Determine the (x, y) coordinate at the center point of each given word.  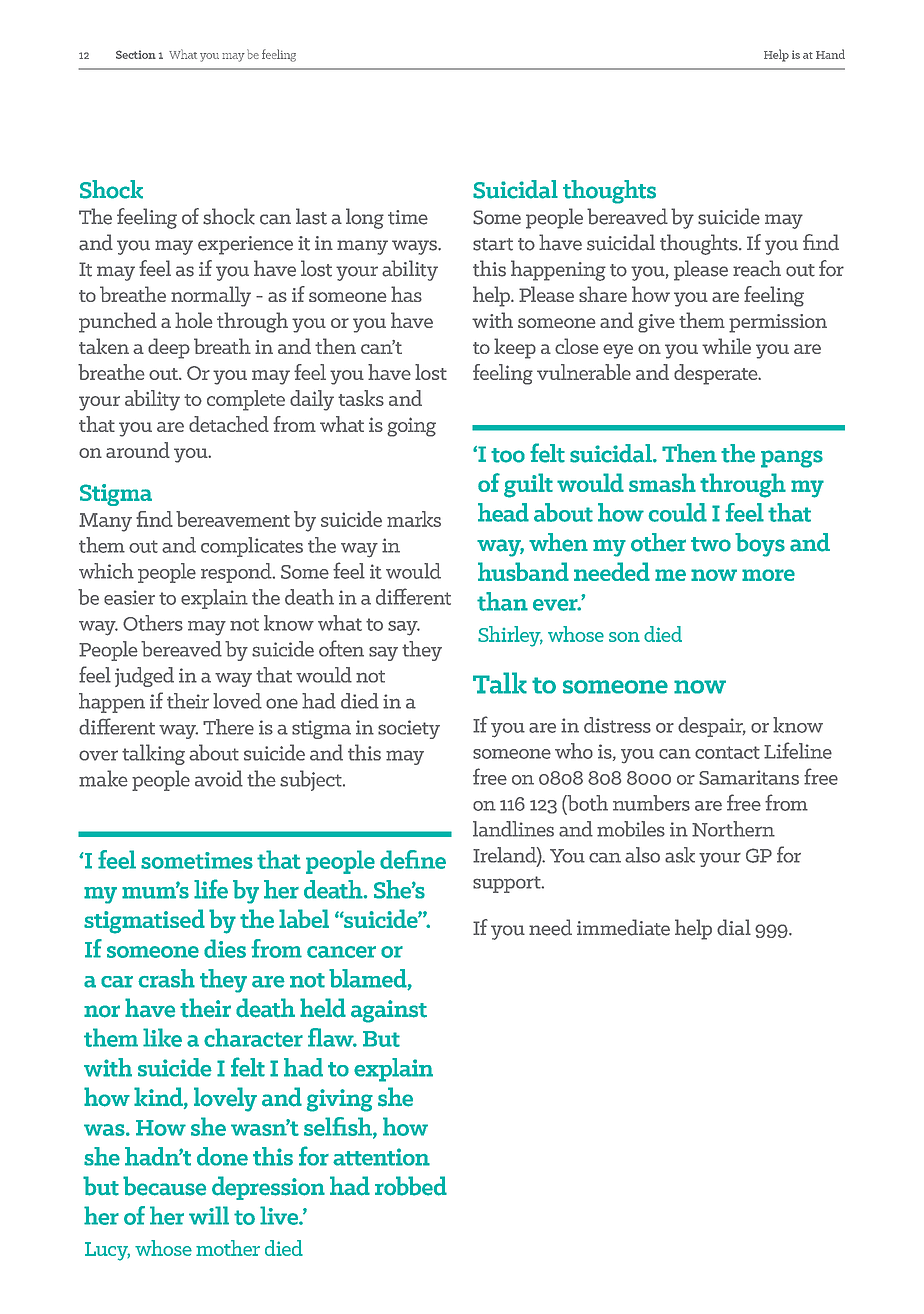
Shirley (510, 636)
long (365, 218)
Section (136, 54)
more (768, 575)
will (209, 1215)
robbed (411, 1186)
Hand (830, 54)
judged (144, 677)
